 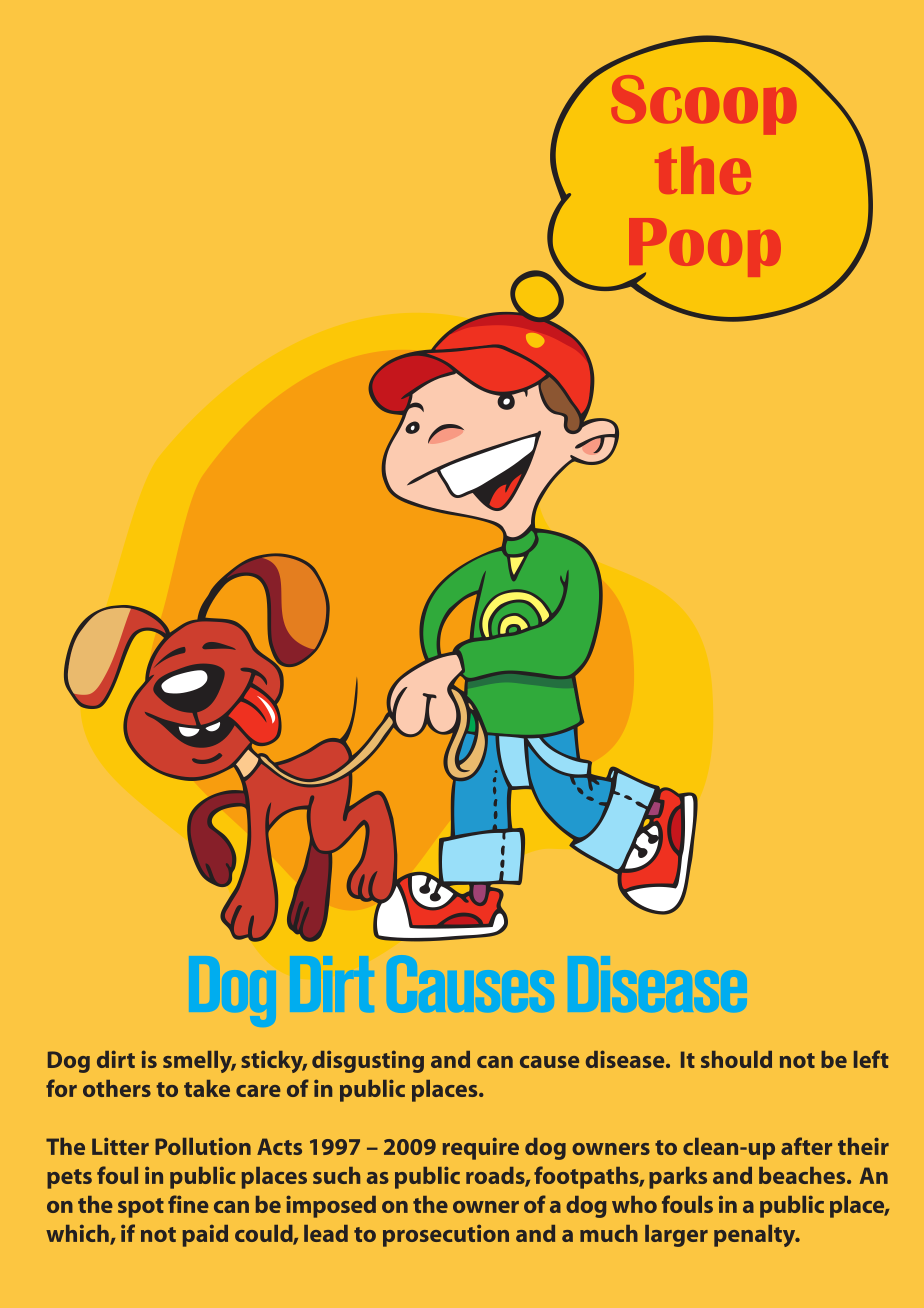 I want to click on paid, so click(x=205, y=1236).
